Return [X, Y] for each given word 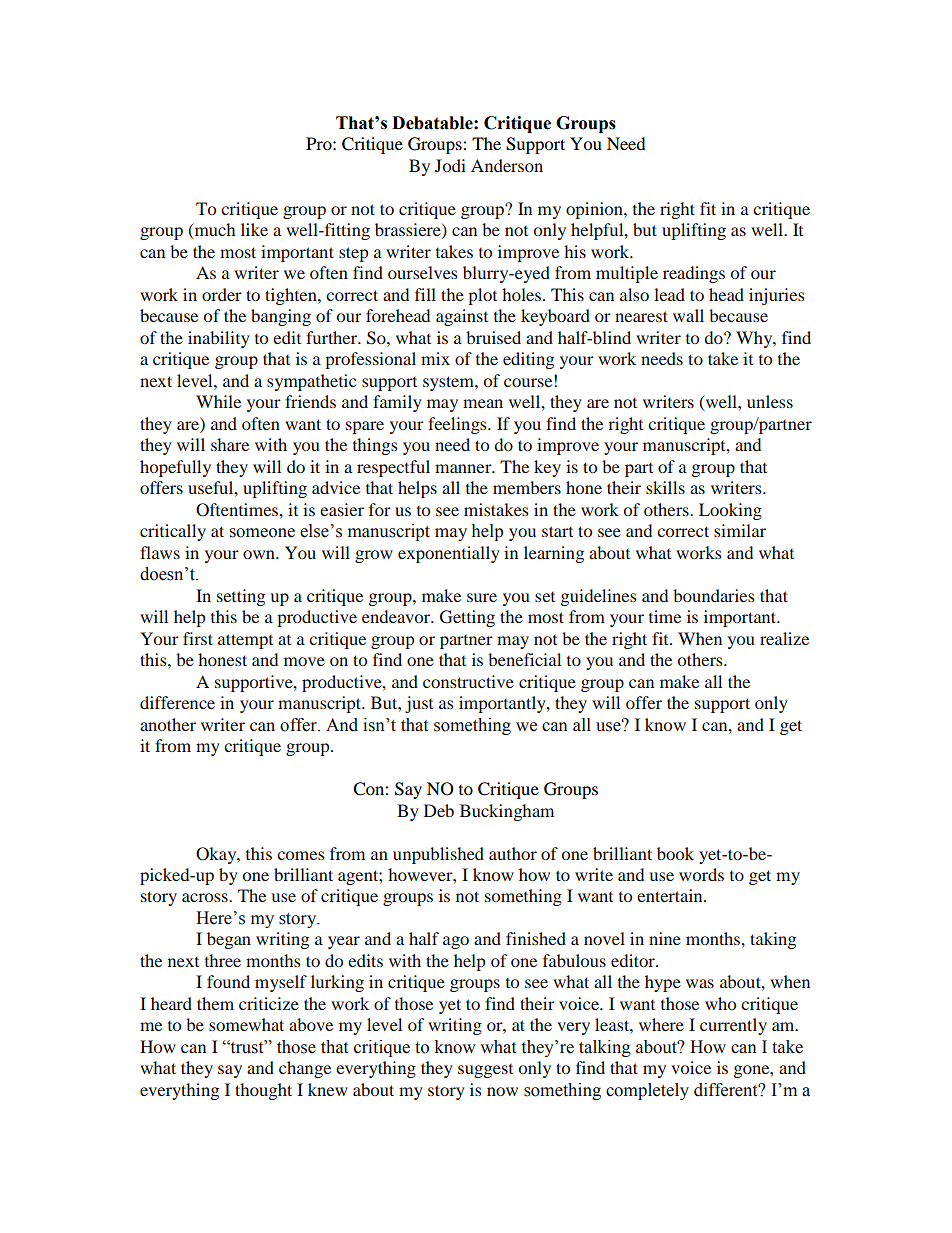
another [168, 724]
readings [694, 274]
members [527, 487]
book [675, 853]
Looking [730, 511]
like [254, 229]
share [230, 444]
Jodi [450, 165]
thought [263, 1091]
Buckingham [507, 812]
